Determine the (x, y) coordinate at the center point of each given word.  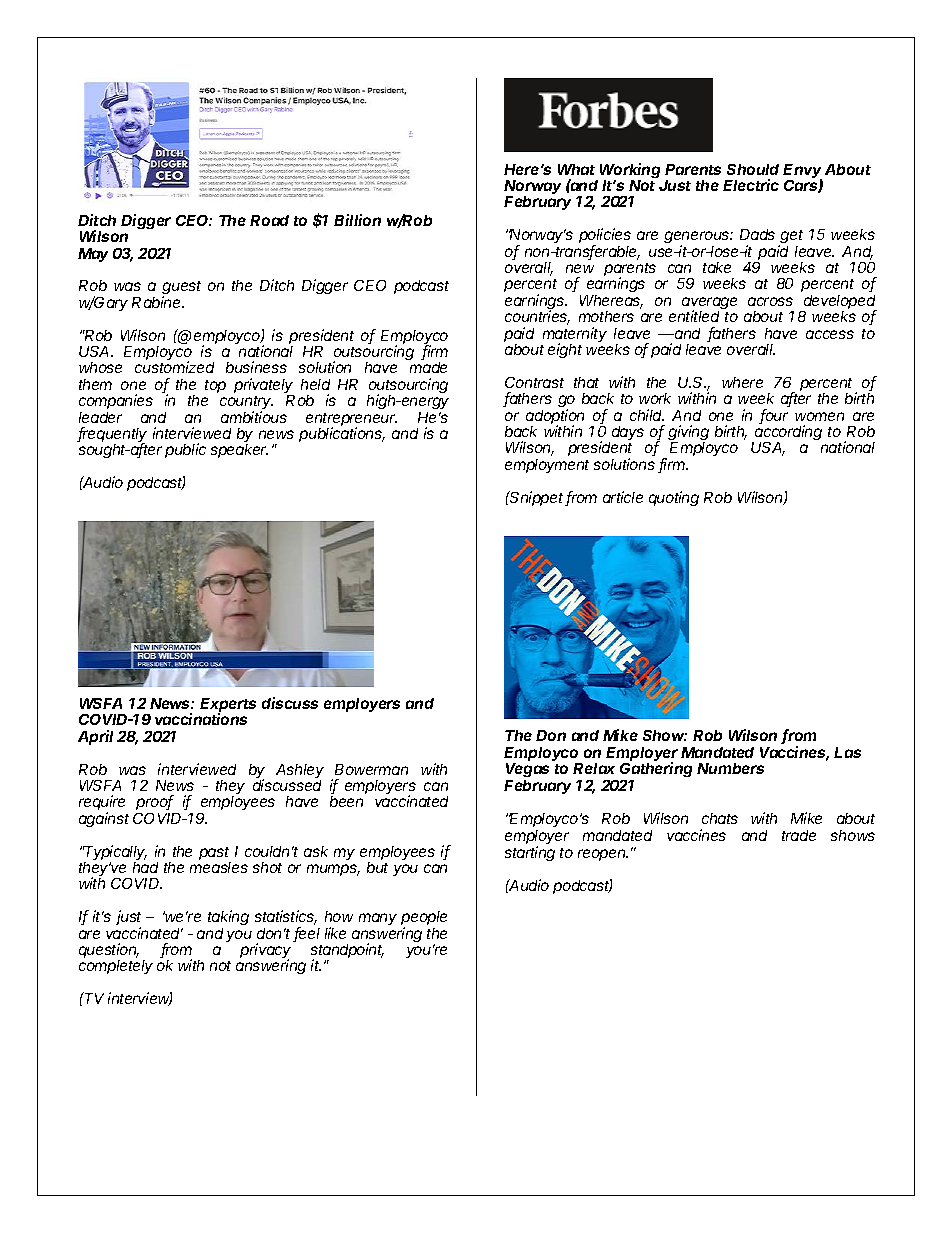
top (215, 386)
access (830, 334)
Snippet (537, 498)
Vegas (527, 772)
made (428, 367)
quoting (674, 498)
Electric (751, 185)
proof (155, 802)
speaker (239, 451)
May (93, 255)
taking (228, 919)
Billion (357, 220)
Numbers (730, 768)
